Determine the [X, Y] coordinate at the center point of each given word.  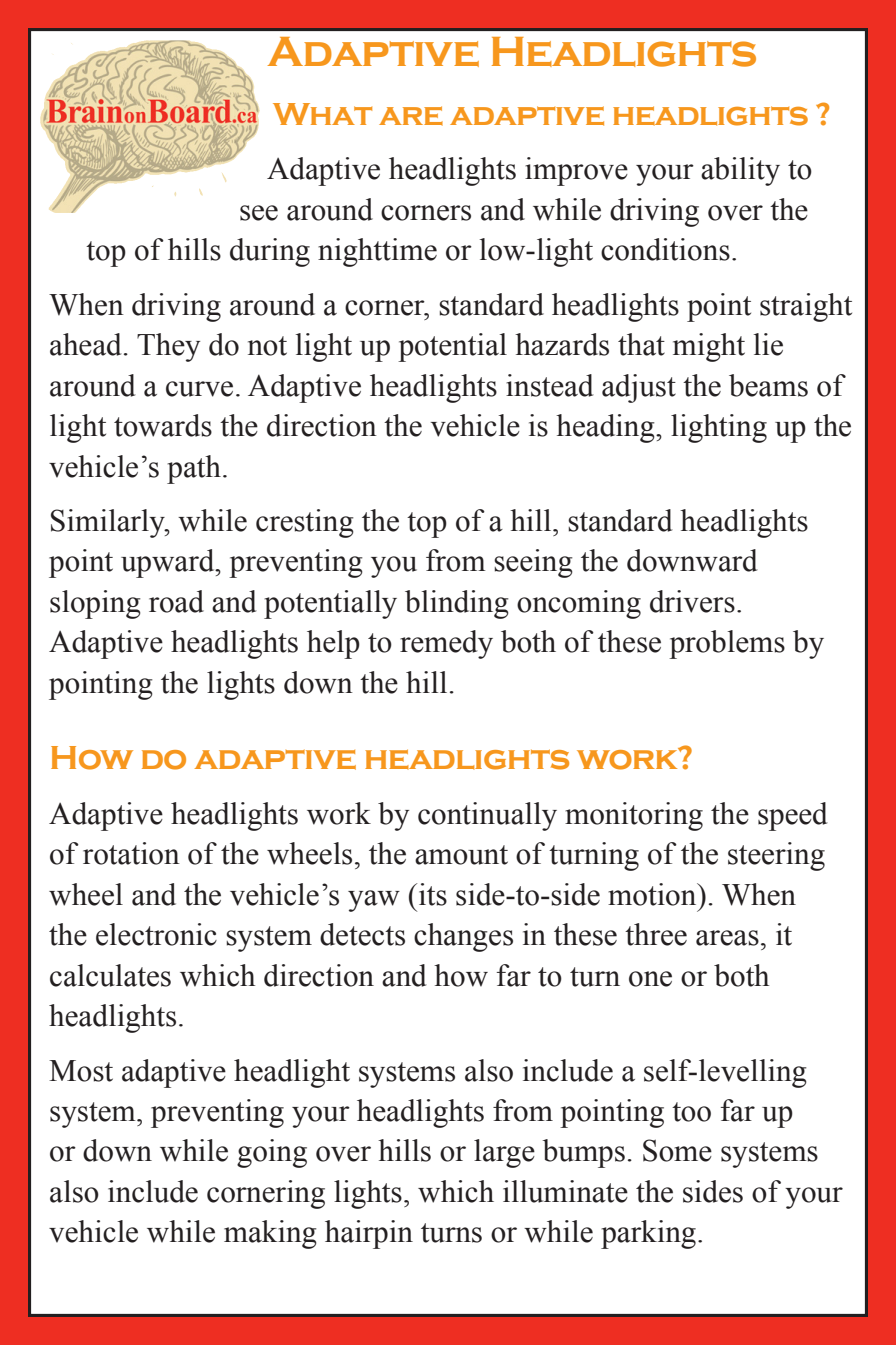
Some [677, 1150]
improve [576, 171]
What [322, 114]
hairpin [369, 1234]
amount [461, 855]
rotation [131, 853]
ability [740, 171]
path [194, 469]
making [270, 1234]
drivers [692, 601]
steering [776, 856]
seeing [533, 563]
